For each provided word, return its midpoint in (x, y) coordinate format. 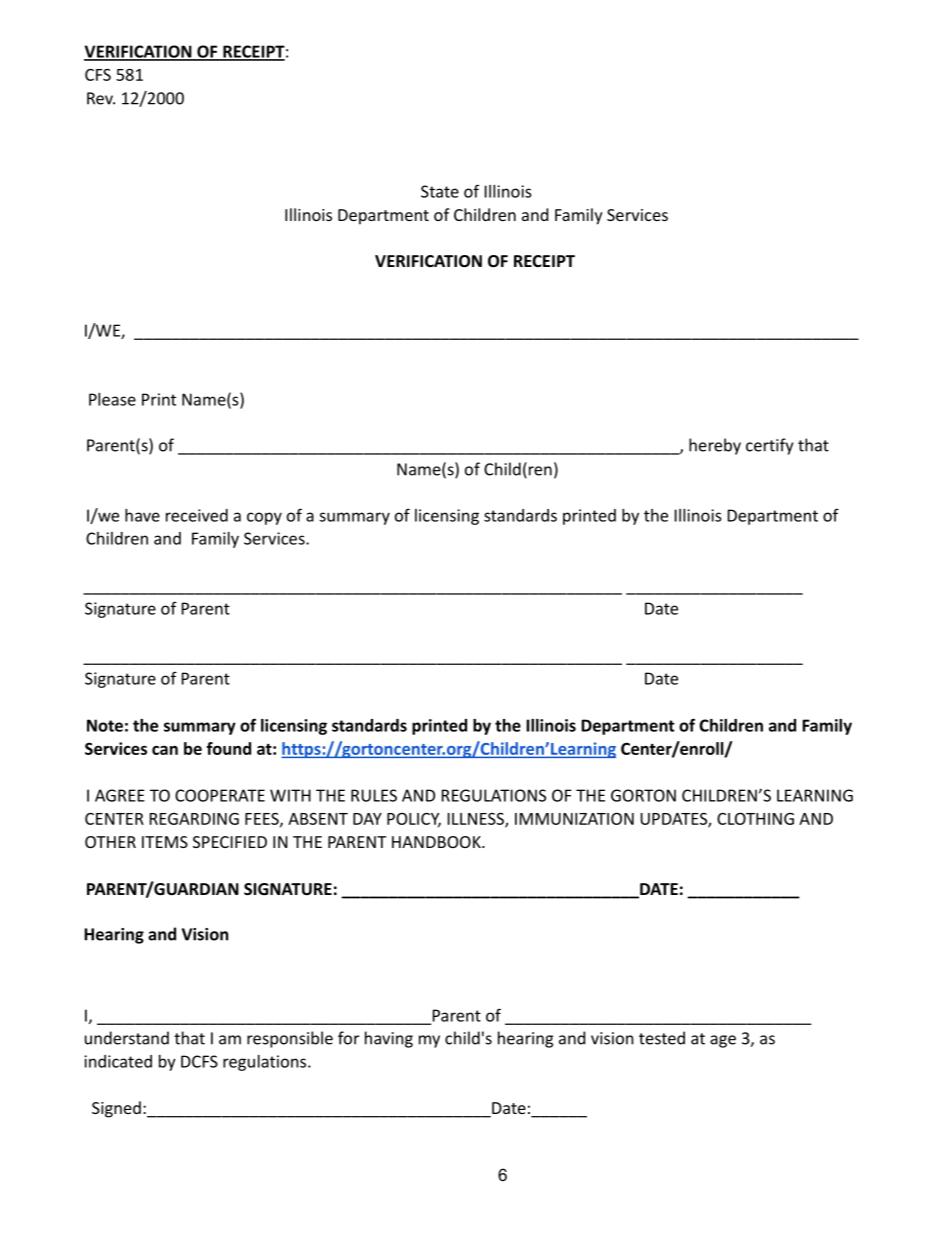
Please (112, 399)
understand (127, 1038)
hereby (715, 446)
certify (769, 446)
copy (264, 518)
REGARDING (194, 819)
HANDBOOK (437, 842)
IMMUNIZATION (574, 819)
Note (105, 725)
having (389, 1039)
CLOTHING (755, 818)
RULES (374, 795)
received (197, 515)
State (440, 191)
